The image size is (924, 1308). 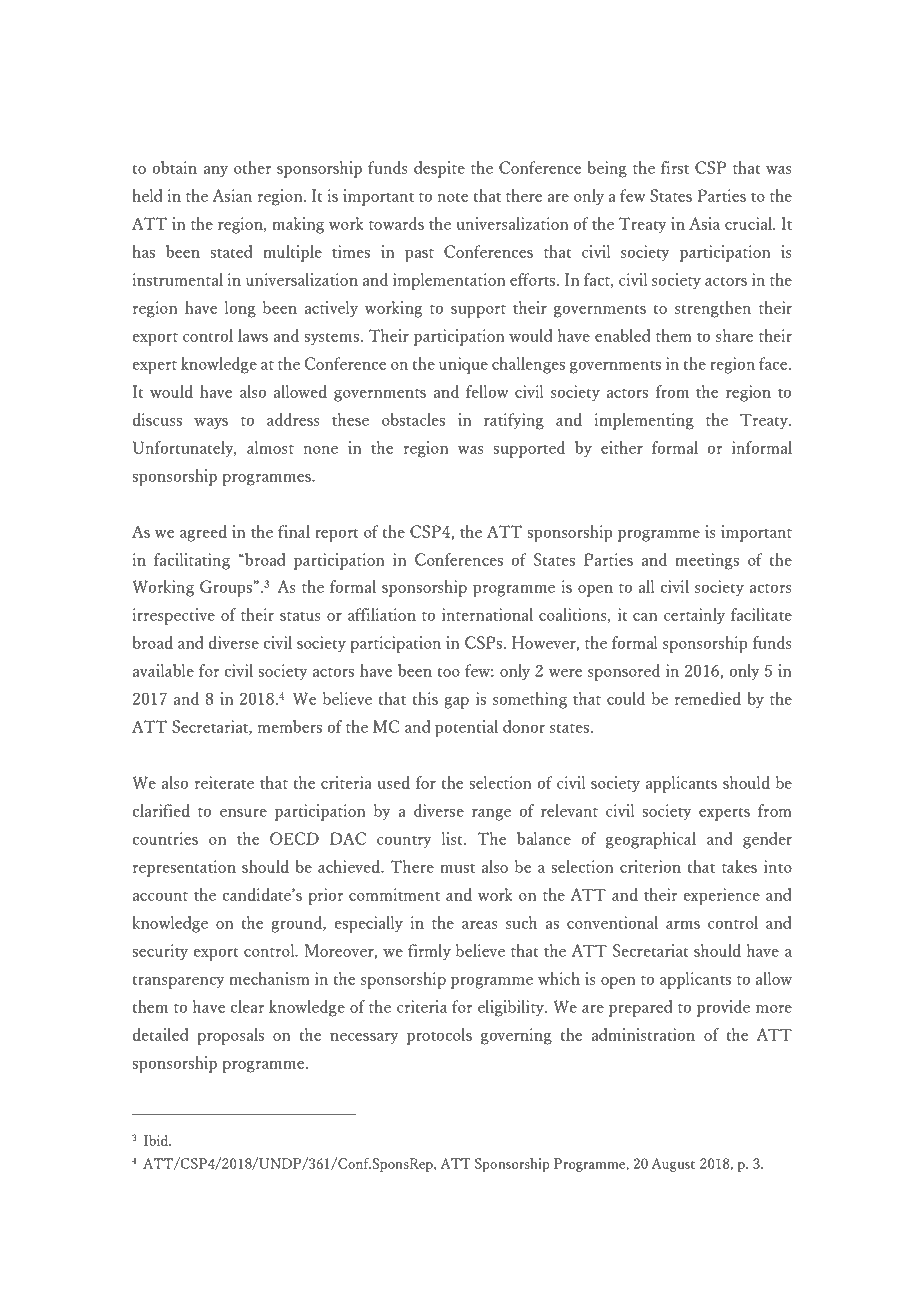 I want to click on first, so click(x=675, y=167).
